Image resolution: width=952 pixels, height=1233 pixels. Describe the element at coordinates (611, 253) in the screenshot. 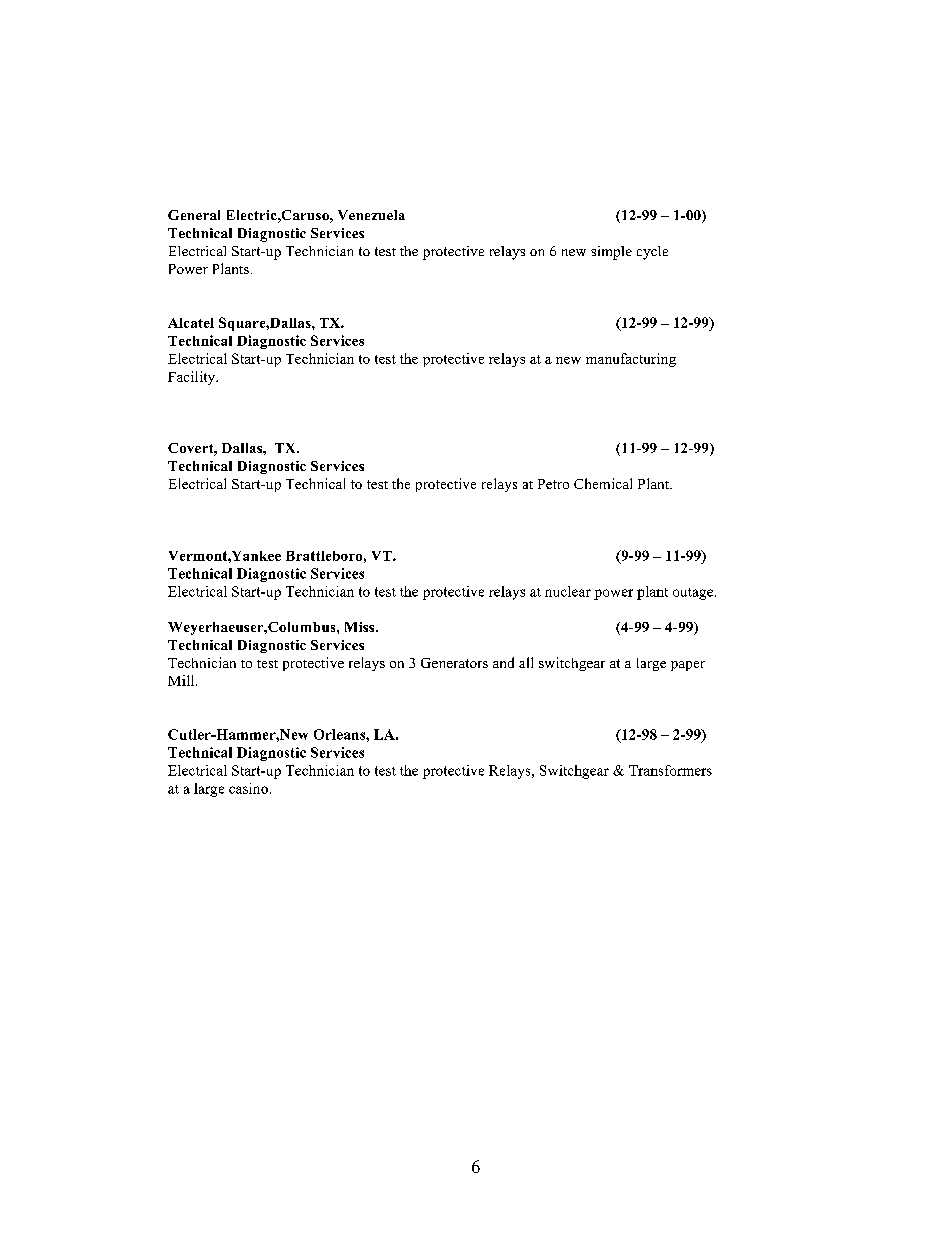

I see `simple` at that location.
